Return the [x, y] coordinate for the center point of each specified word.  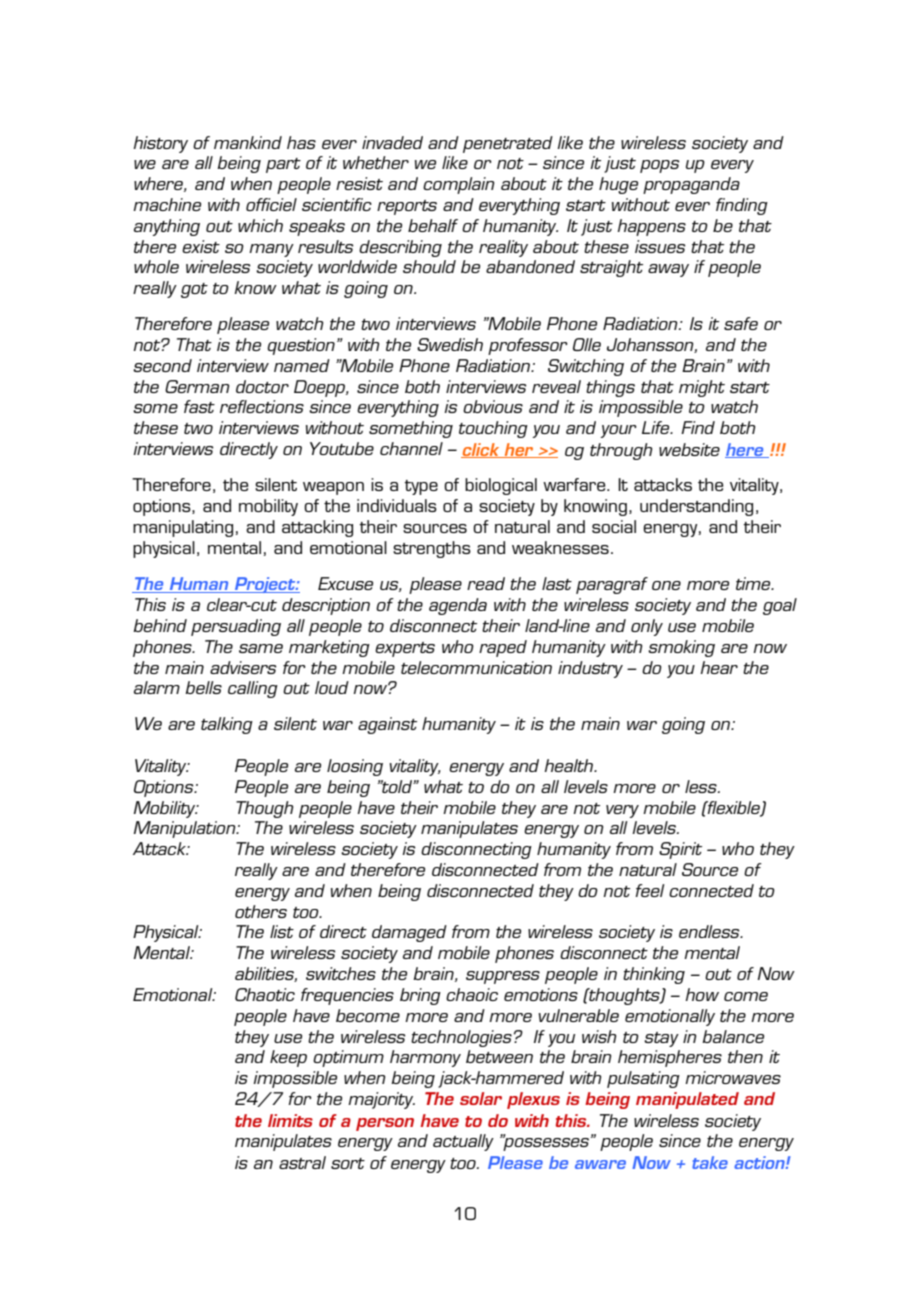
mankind [248, 142]
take [710, 1162]
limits [290, 1120]
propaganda [691, 185]
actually [463, 1142]
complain [458, 185]
